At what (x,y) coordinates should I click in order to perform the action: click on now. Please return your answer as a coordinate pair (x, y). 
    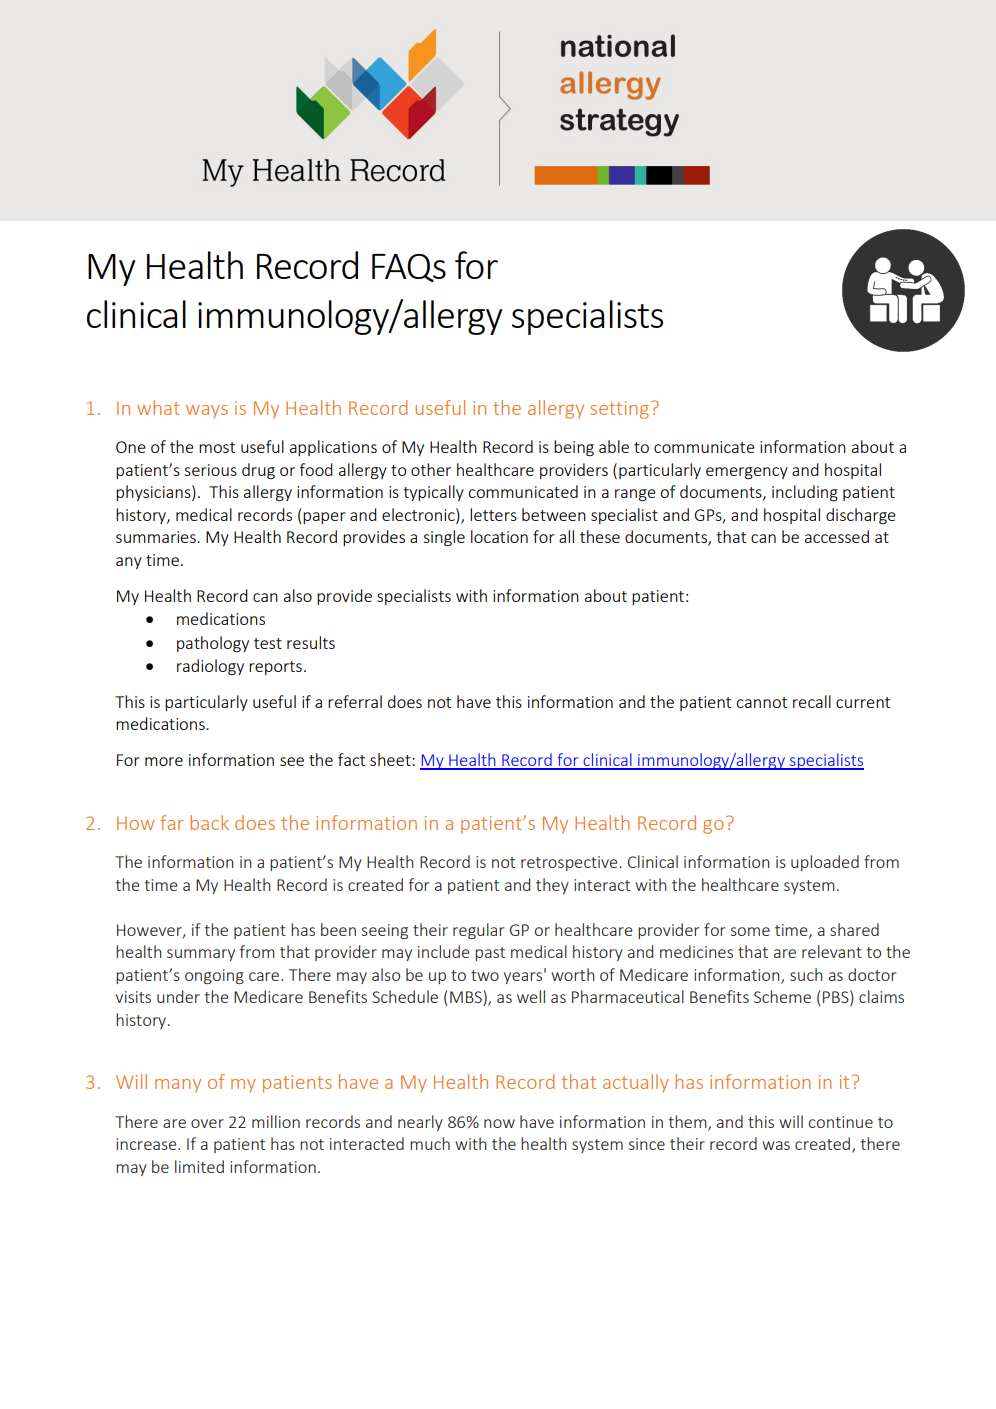
    Looking at the image, I should click on (499, 1123).
